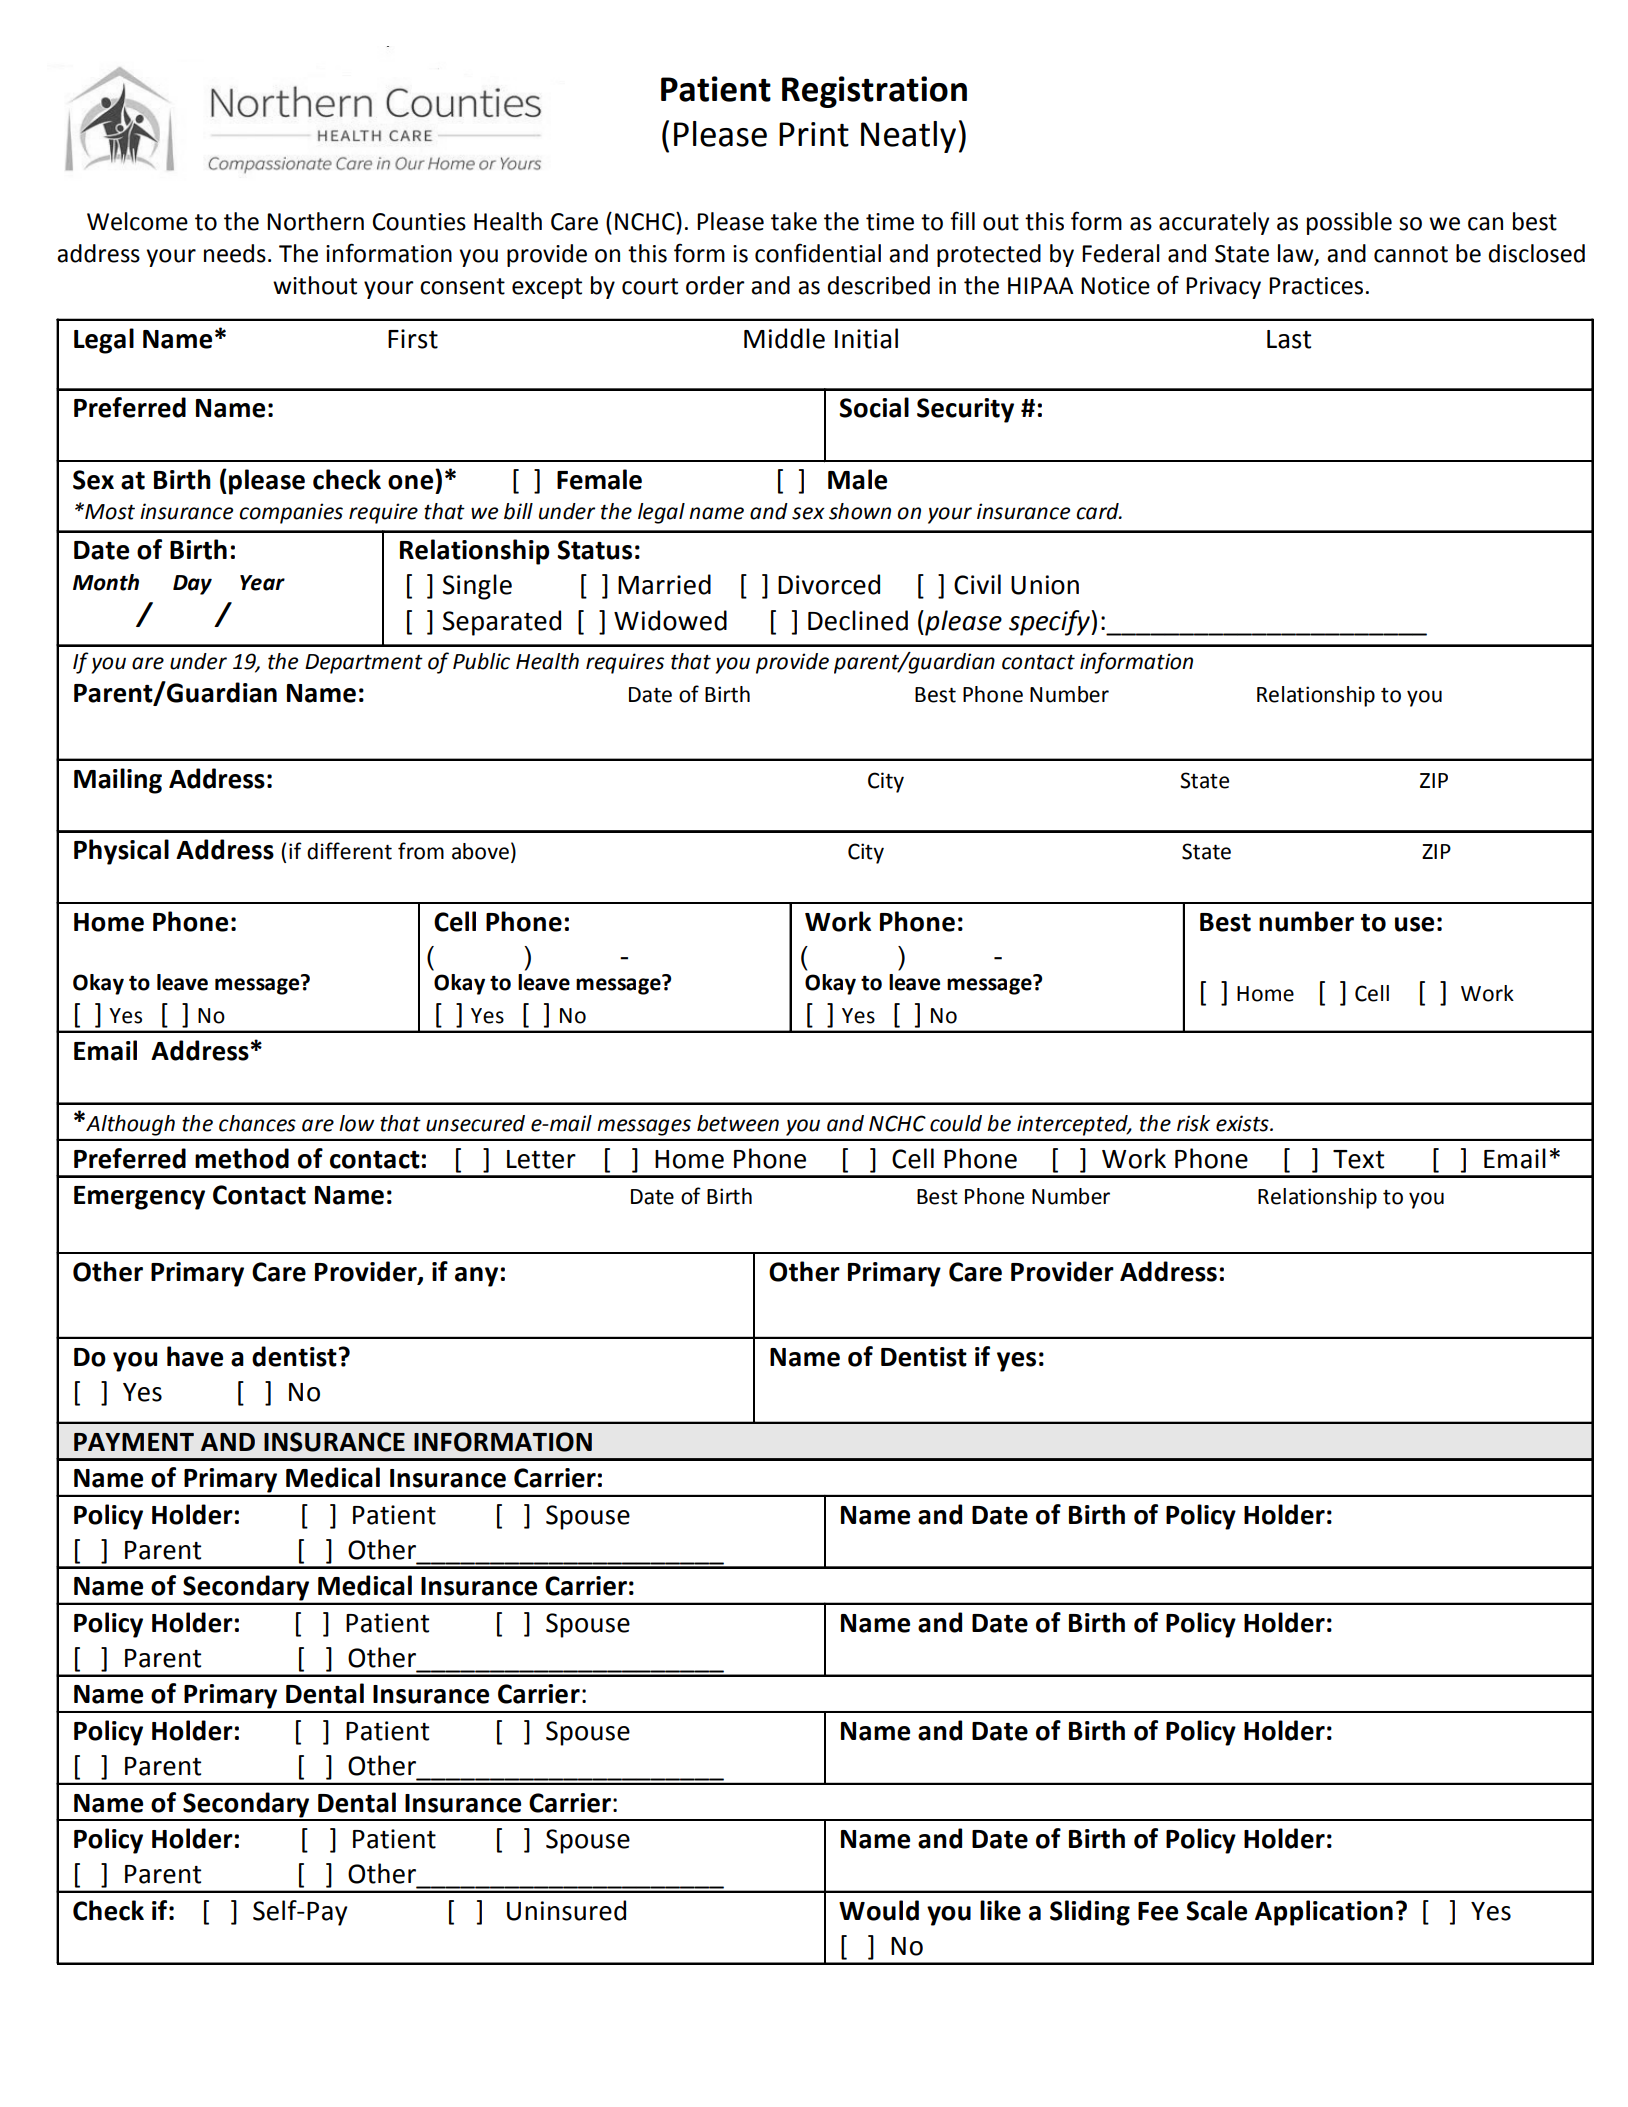 The image size is (1628, 2107). I want to click on Would, so click(879, 1910).
